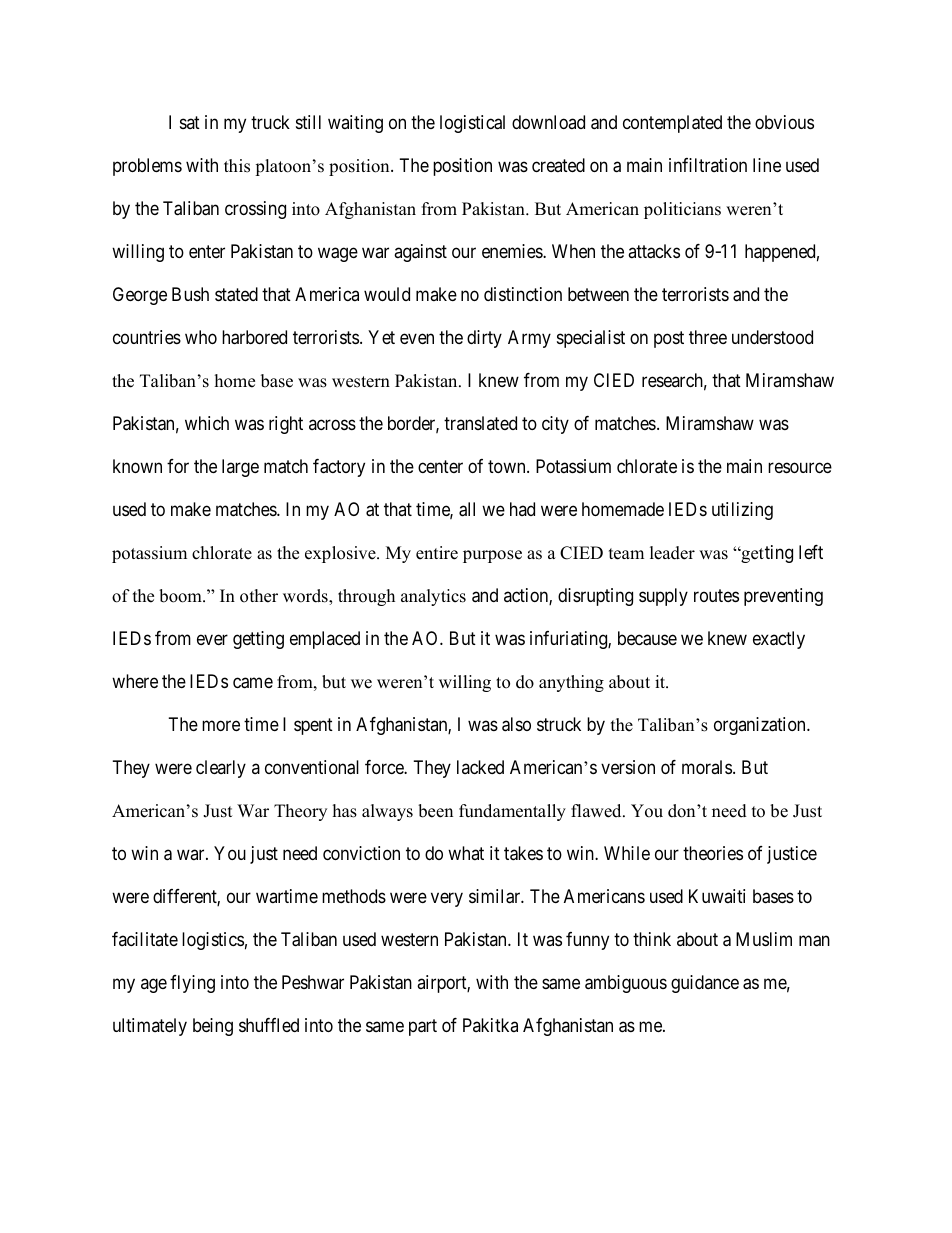 The image size is (952, 1233). What do you see at coordinates (237, 166) in the screenshot?
I see `this` at bounding box center [237, 166].
